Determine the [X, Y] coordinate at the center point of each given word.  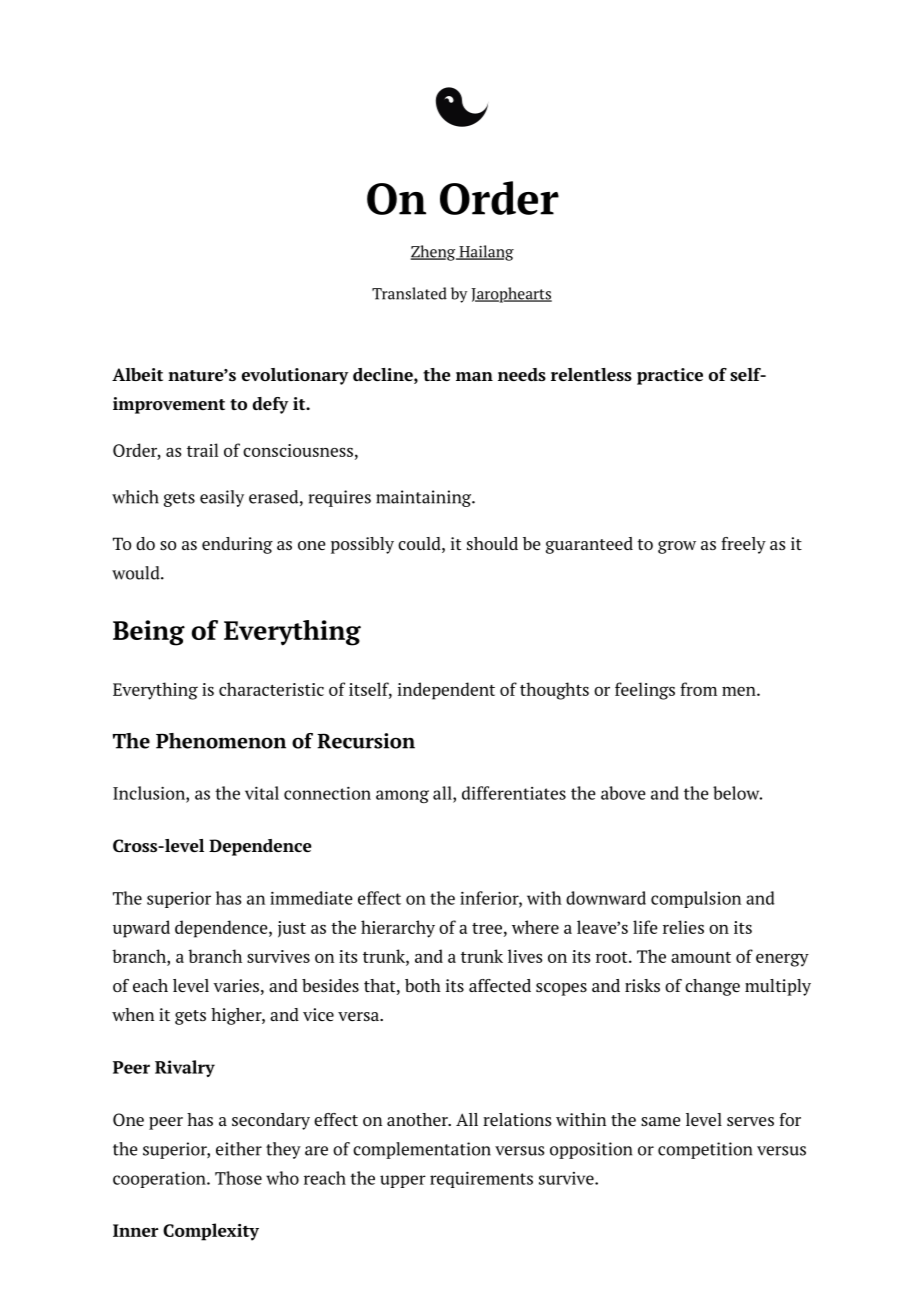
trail [202, 450]
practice [670, 376]
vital [262, 793]
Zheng [434, 253]
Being [149, 633]
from [698, 689]
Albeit [137, 374]
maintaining [425, 498]
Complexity [211, 1232]
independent [446, 691]
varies [236, 985]
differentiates [514, 793]
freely [743, 545]
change [712, 987]
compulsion [696, 899]
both [423, 985]
